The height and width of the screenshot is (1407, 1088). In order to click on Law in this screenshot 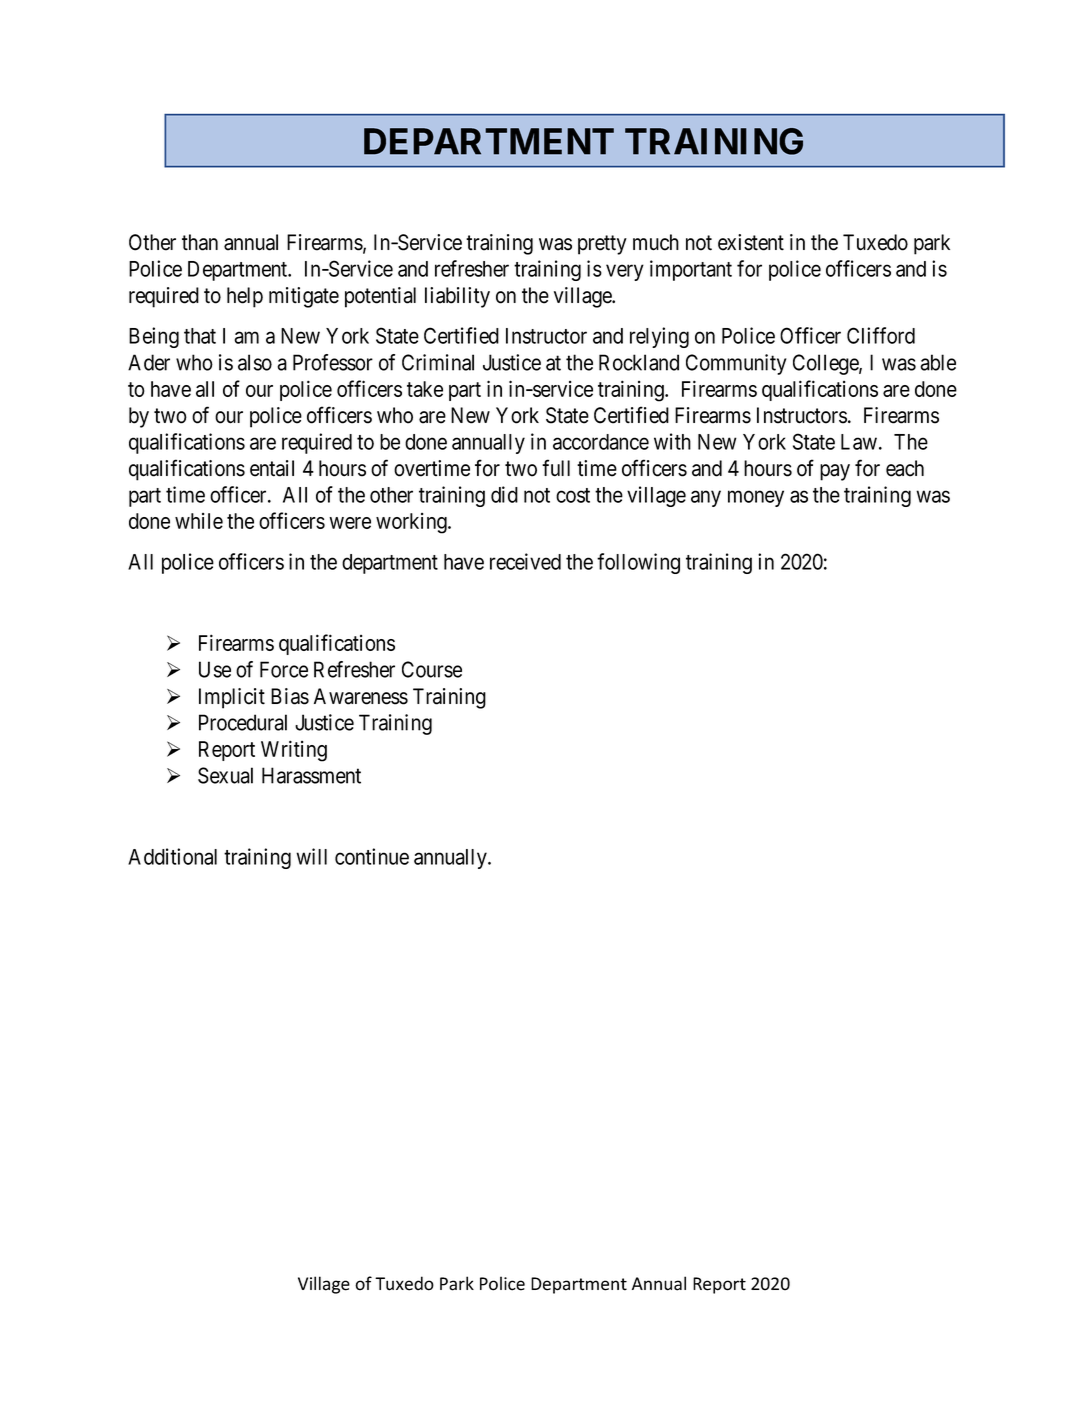, I will do `click(859, 442)`.
